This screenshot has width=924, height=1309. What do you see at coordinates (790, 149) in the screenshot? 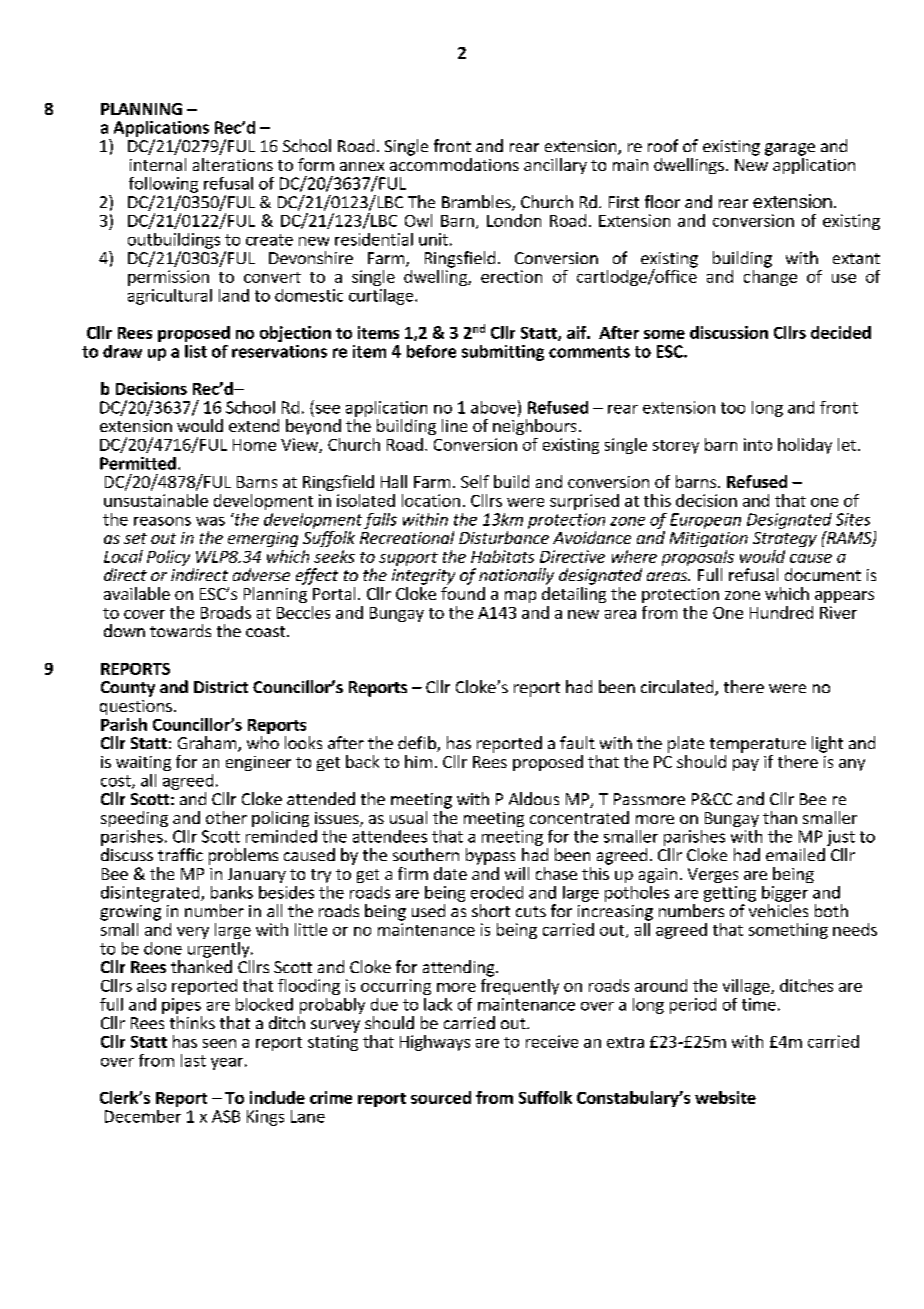
I see `garage` at bounding box center [790, 149].
